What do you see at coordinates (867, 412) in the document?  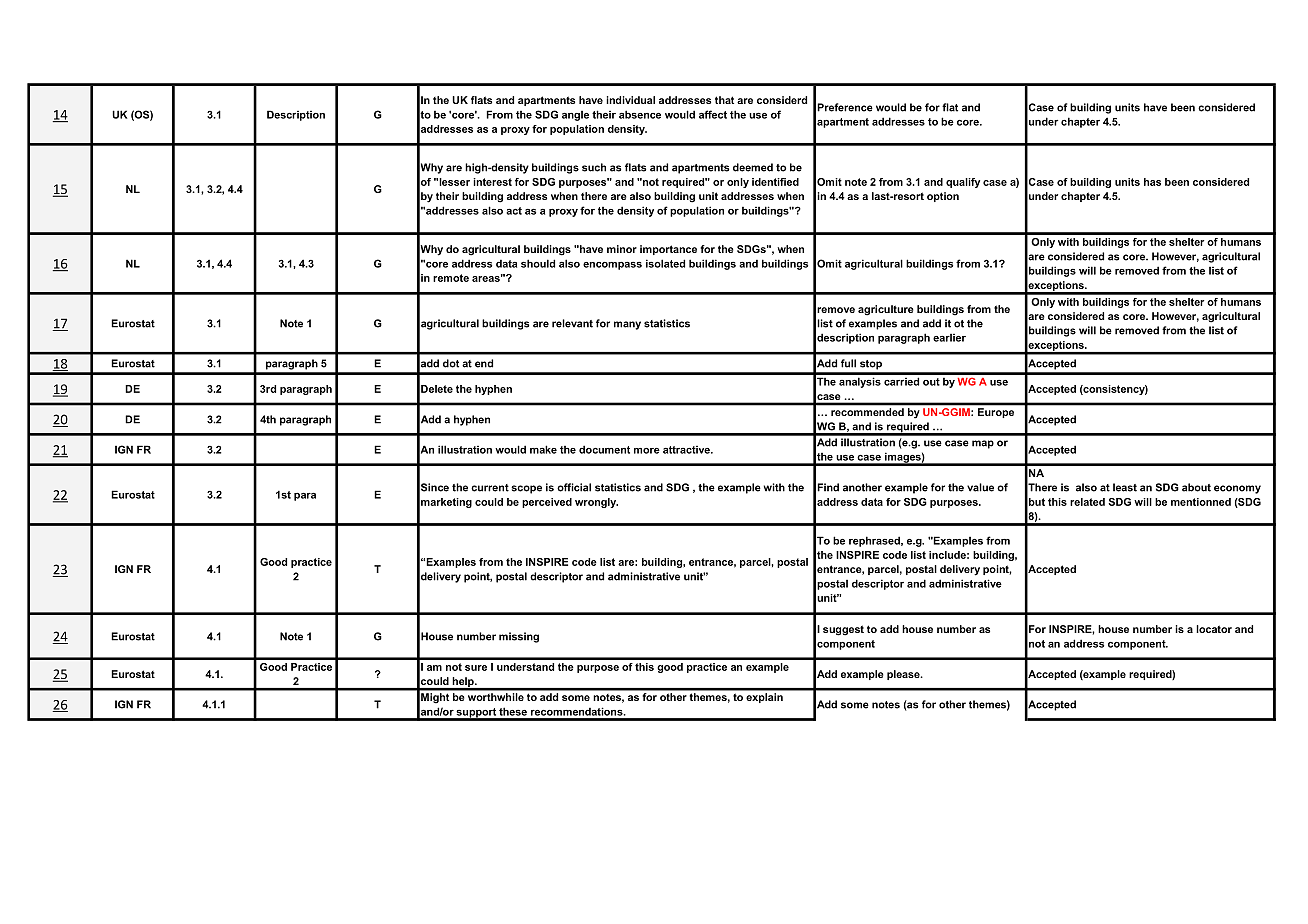 I see `recommended` at bounding box center [867, 412].
